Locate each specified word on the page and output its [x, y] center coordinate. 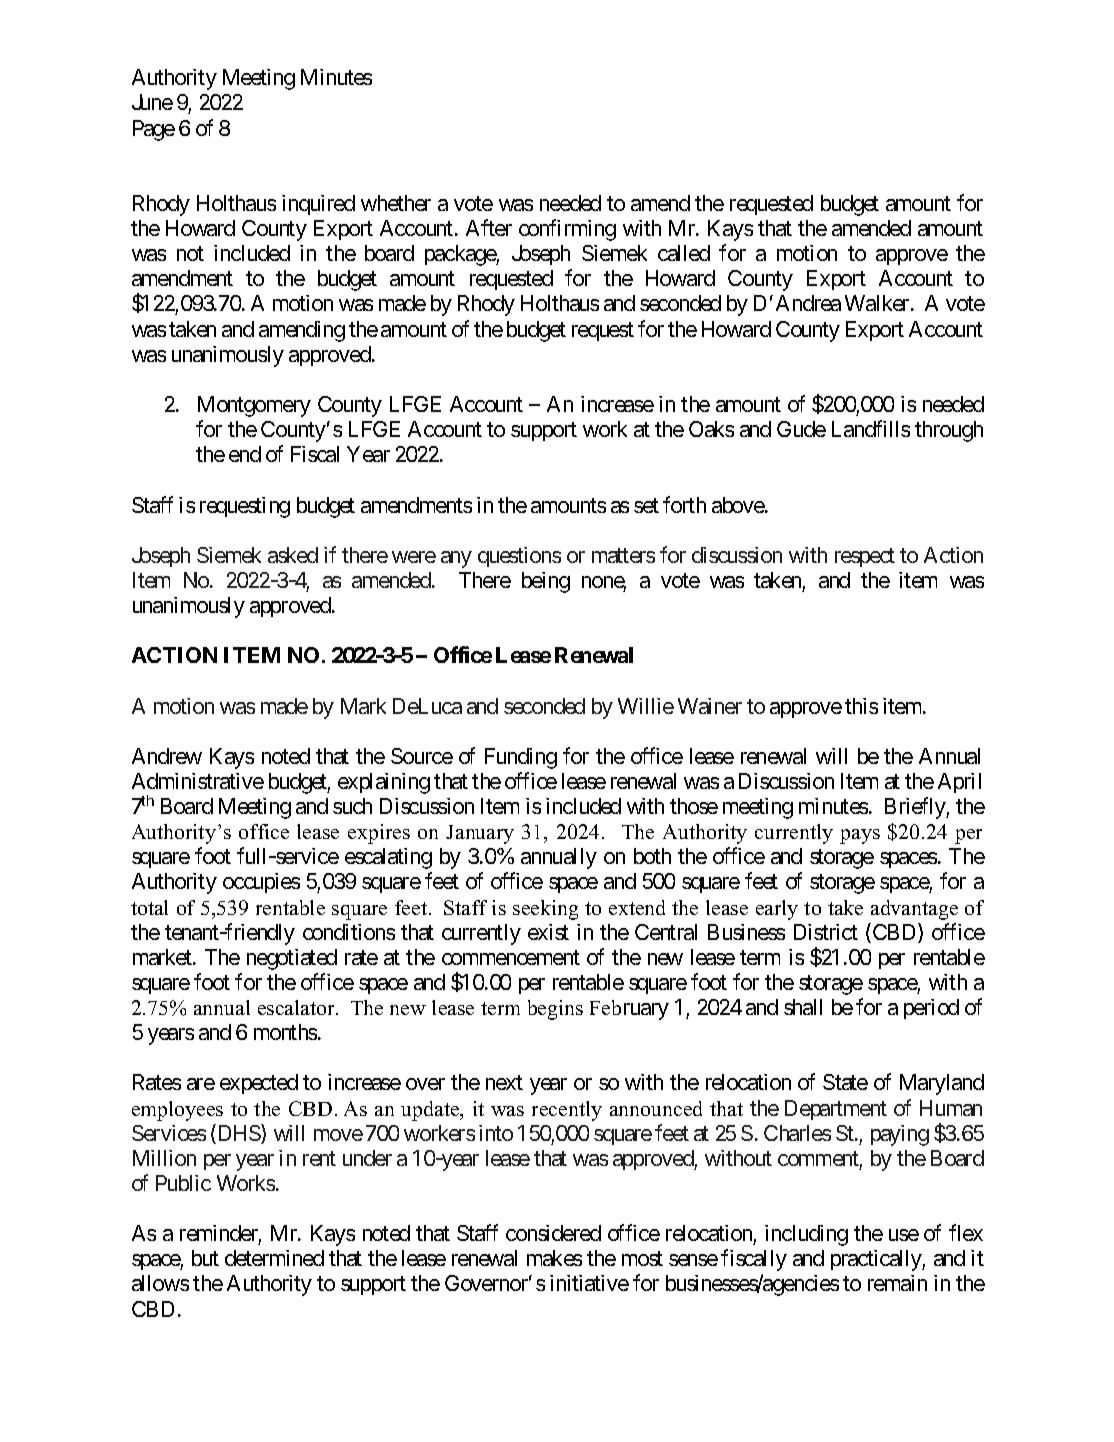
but [205, 1258]
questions [519, 557]
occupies [261, 883]
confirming [567, 230]
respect [865, 557]
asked [293, 555]
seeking [545, 910]
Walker [878, 303]
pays [860, 836]
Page [154, 130]
